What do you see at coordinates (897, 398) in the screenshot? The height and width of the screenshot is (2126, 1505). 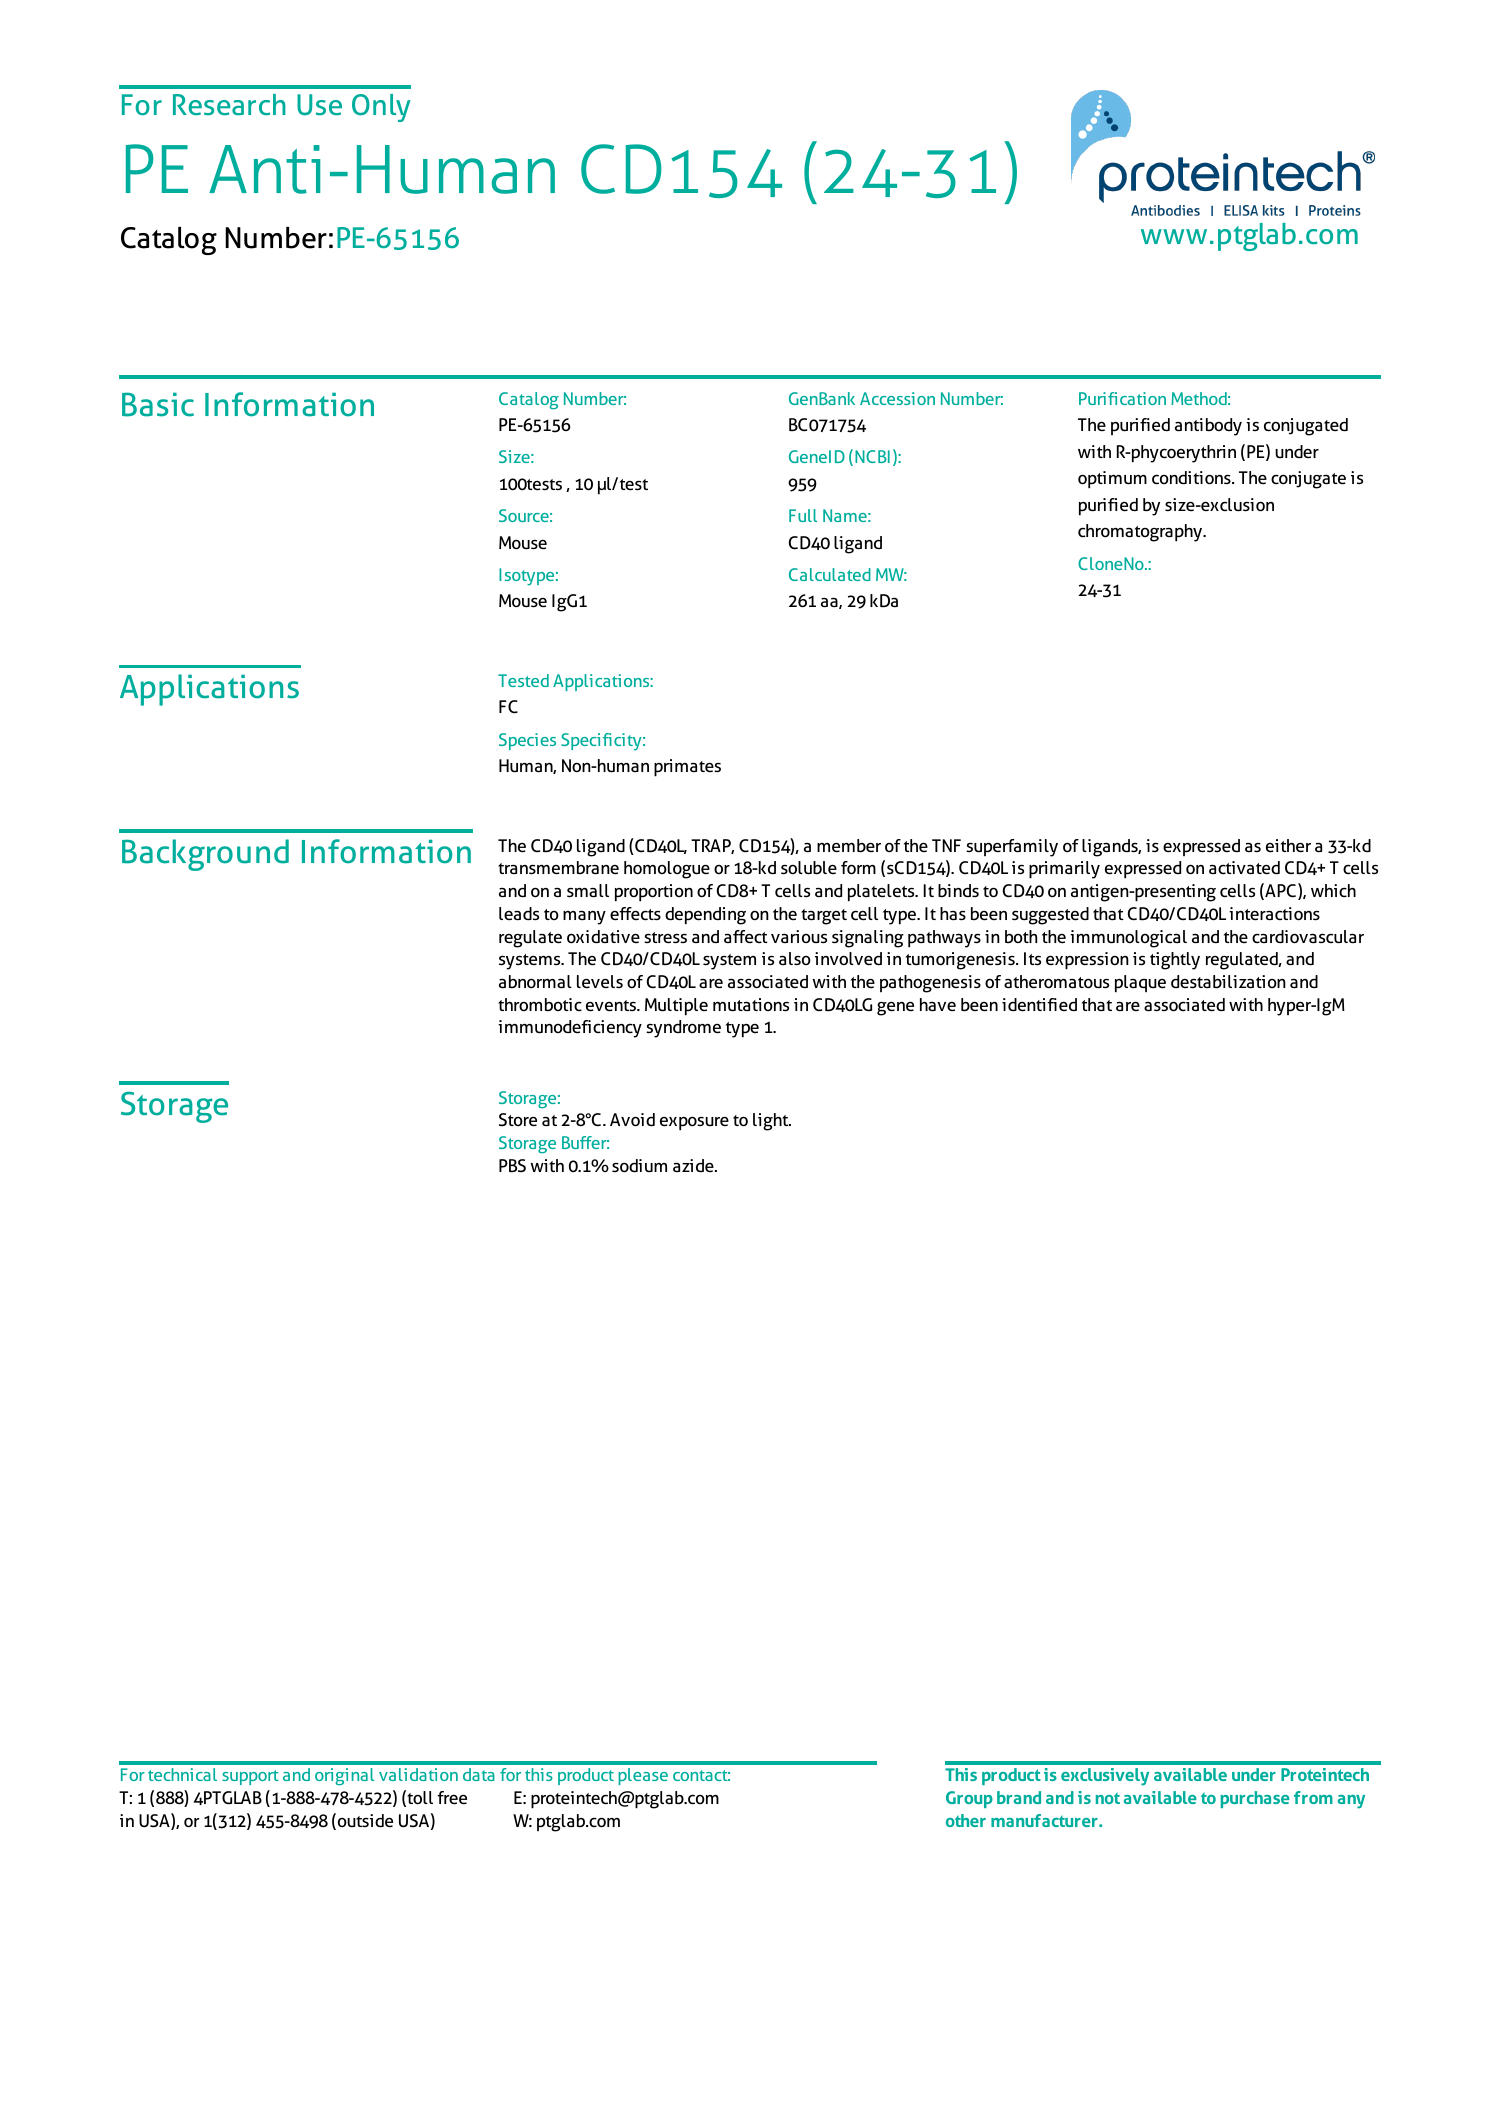 I see `Accession` at bounding box center [897, 398].
